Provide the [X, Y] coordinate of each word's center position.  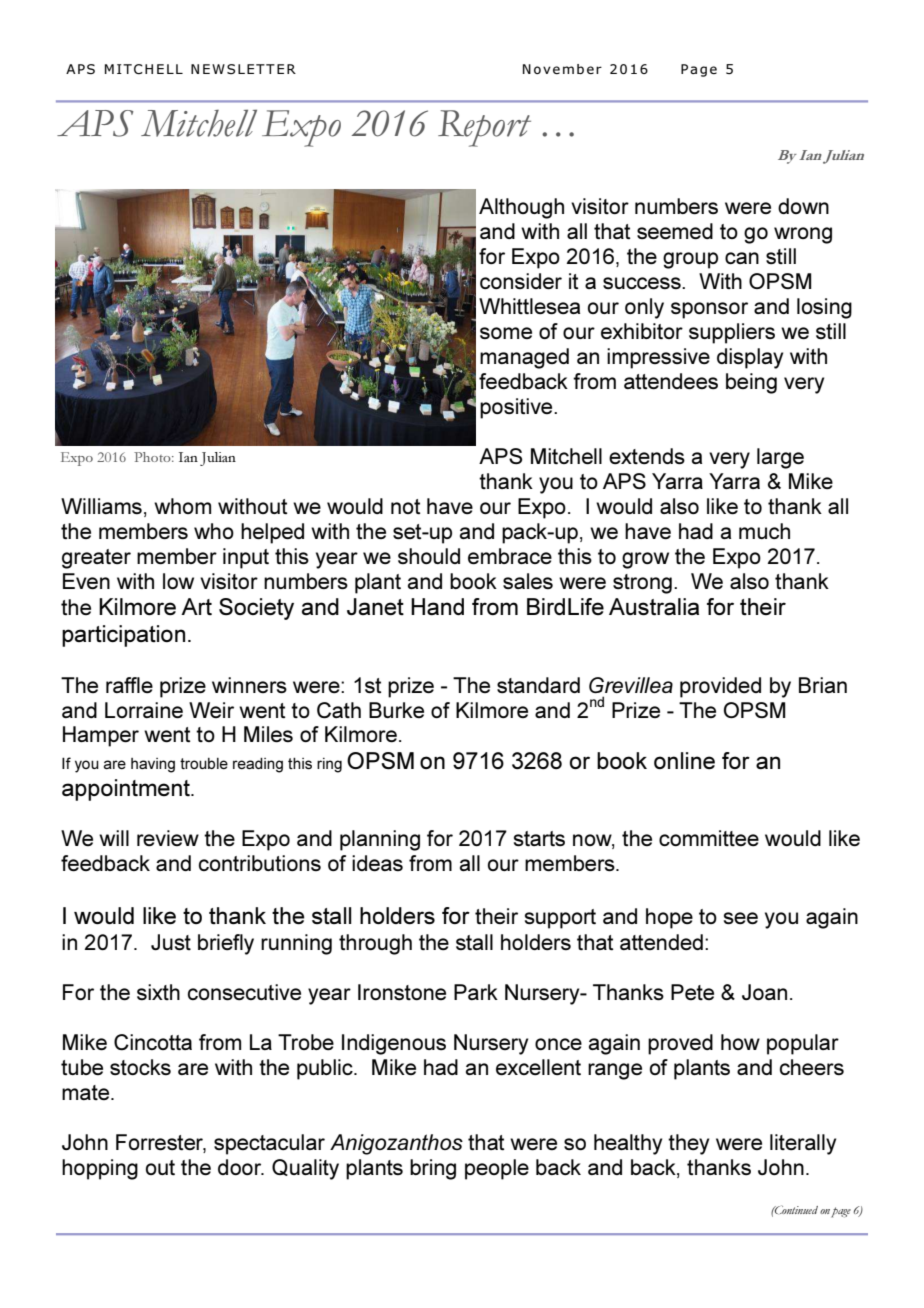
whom [182, 506]
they [688, 1144]
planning [380, 840]
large [780, 458]
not [405, 506]
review [168, 838]
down [803, 206]
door [241, 1167]
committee [709, 838]
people [497, 1169]
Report [484, 128]
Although [521, 208]
